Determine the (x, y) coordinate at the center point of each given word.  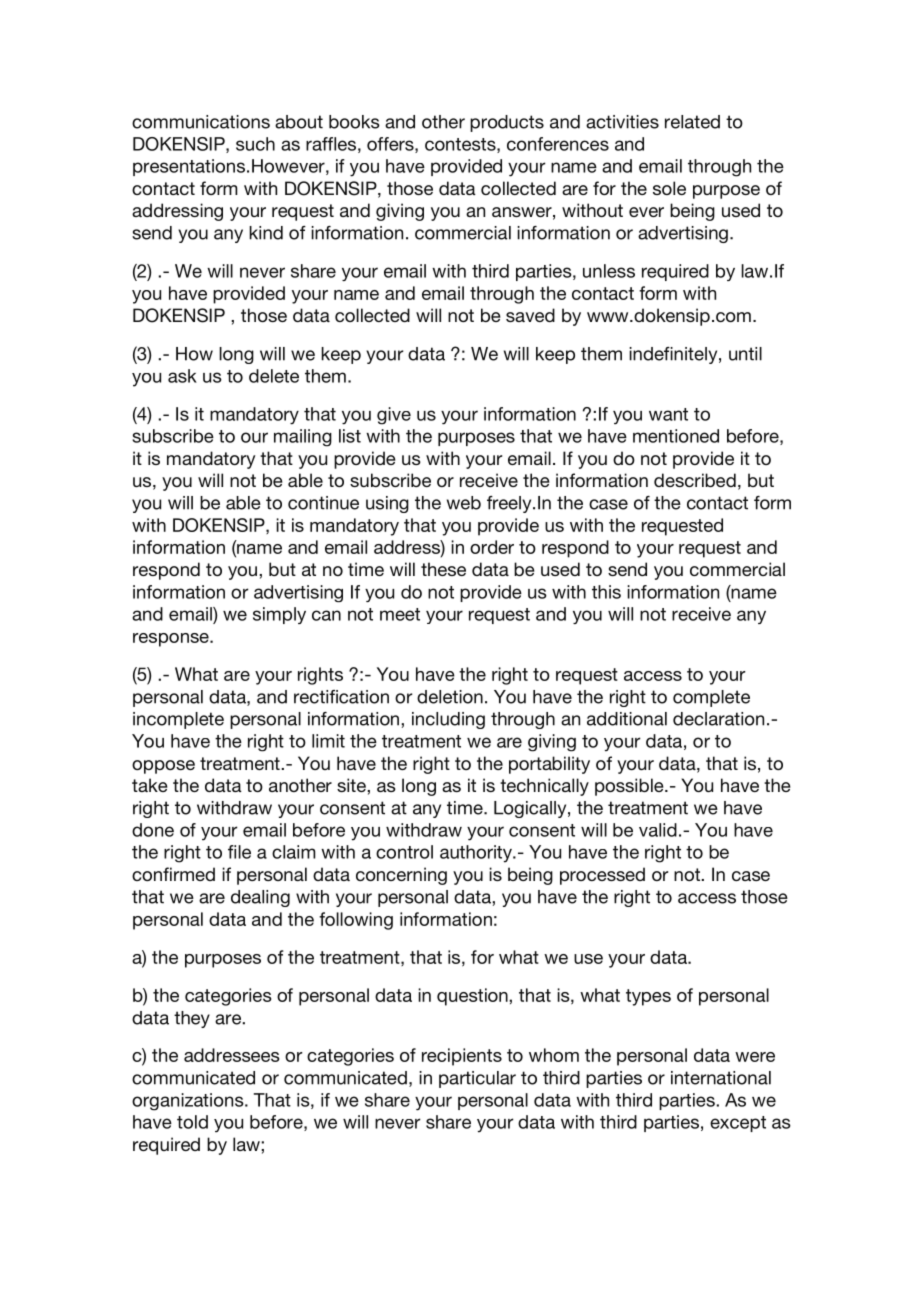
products (507, 123)
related (692, 122)
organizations (189, 1102)
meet (400, 614)
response (172, 640)
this (606, 592)
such (255, 144)
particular (477, 1079)
